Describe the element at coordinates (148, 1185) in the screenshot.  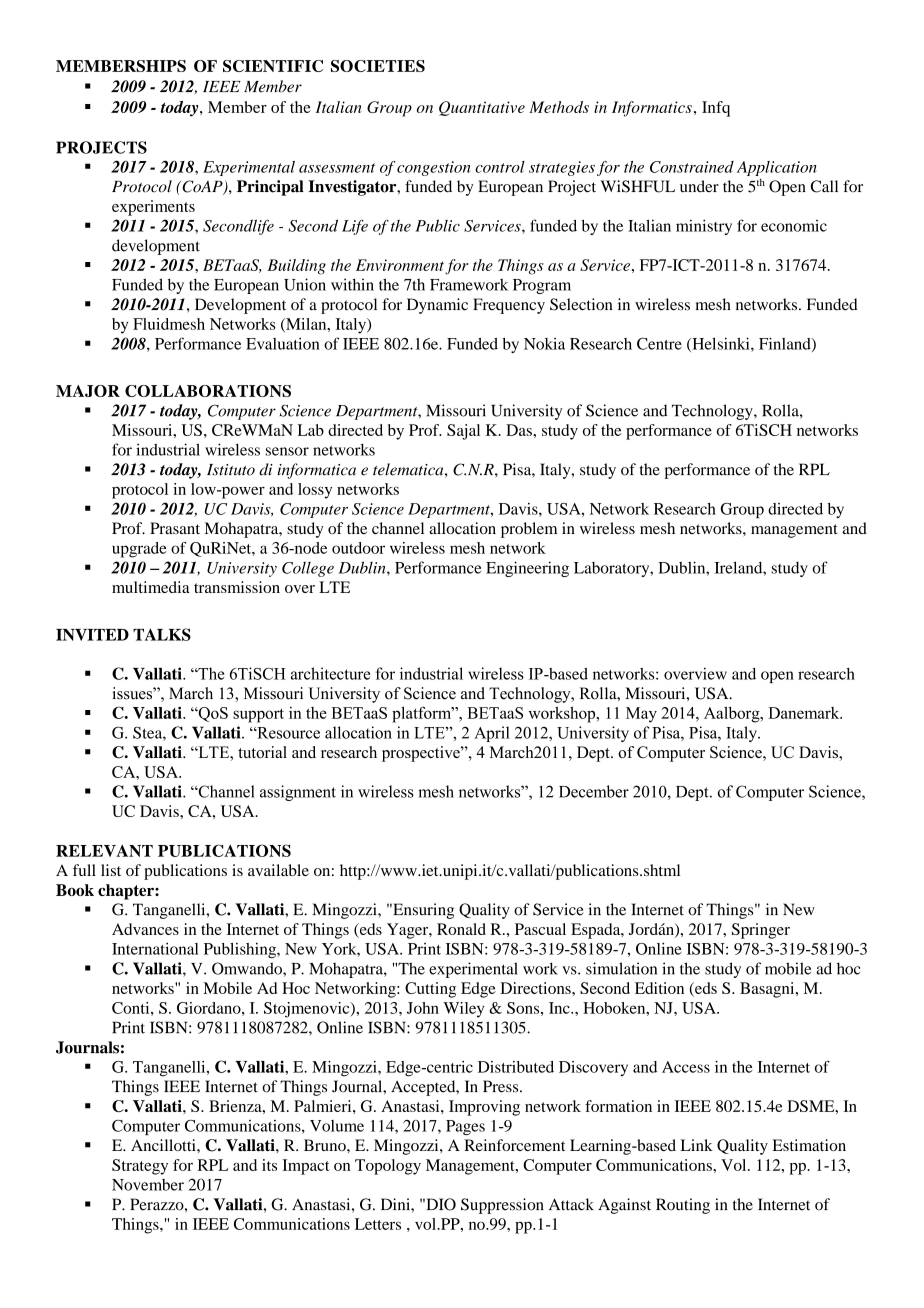
I see `November` at that location.
